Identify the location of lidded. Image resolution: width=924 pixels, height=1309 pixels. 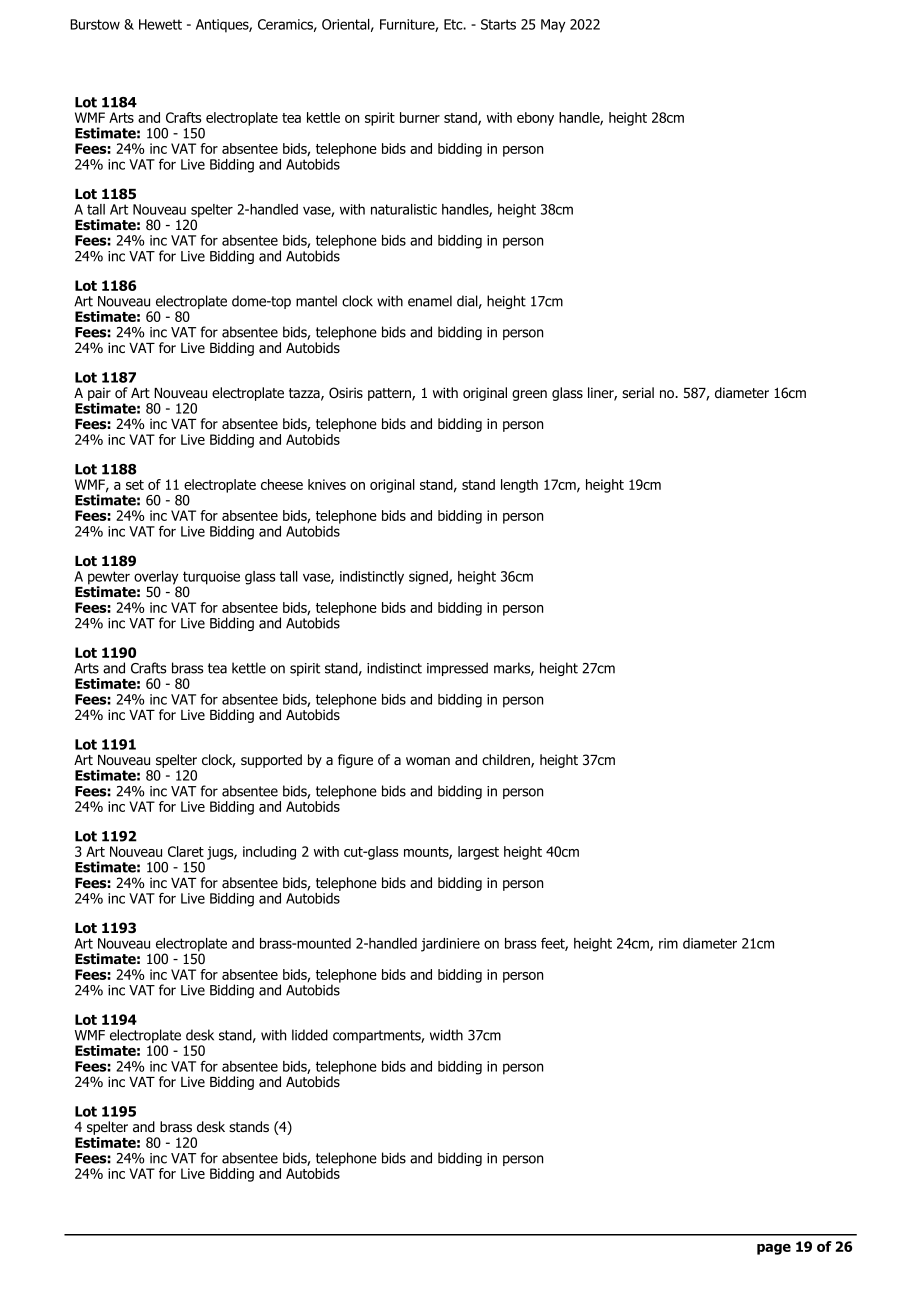
(310, 1035).
